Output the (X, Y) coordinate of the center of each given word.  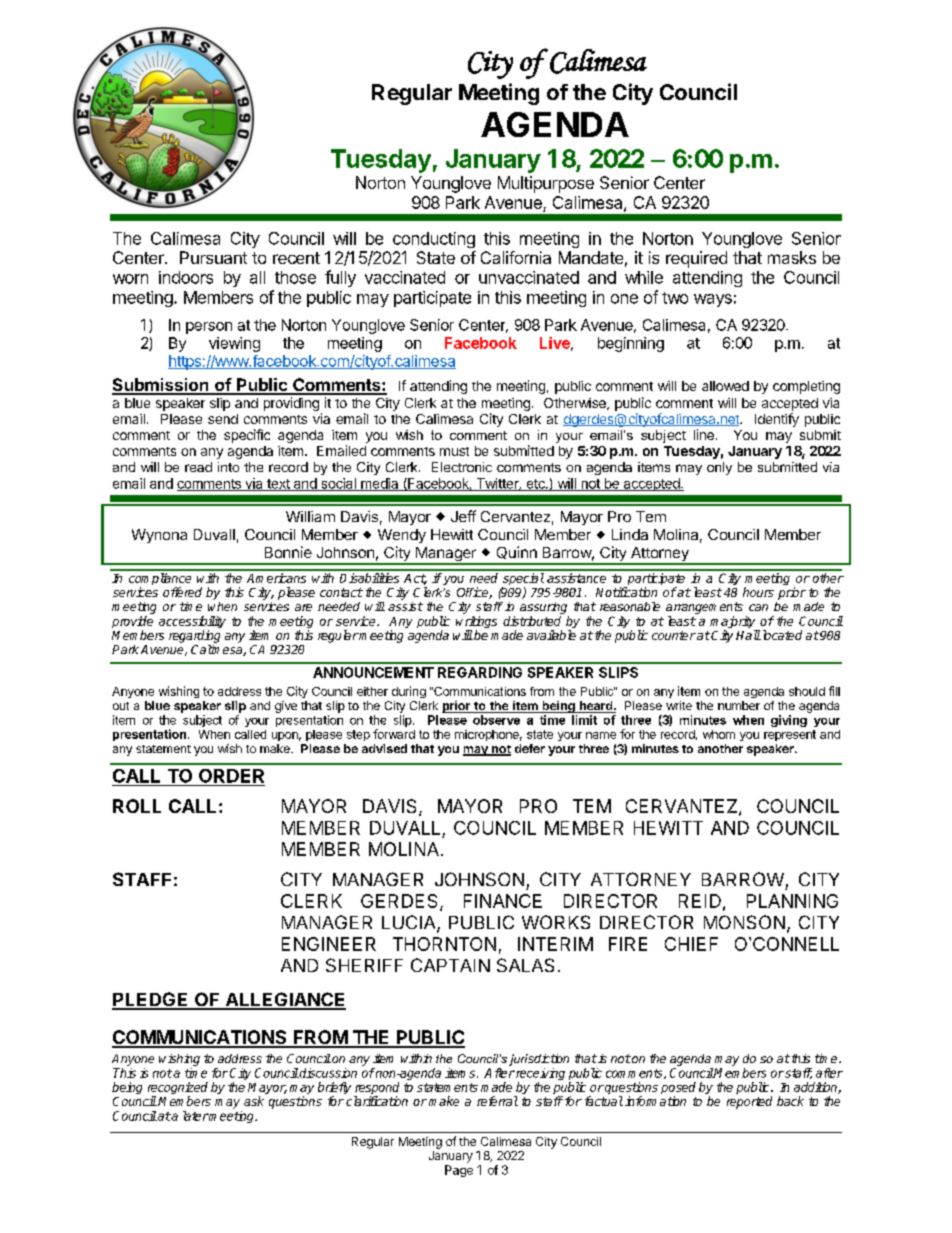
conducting (434, 240)
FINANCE (503, 901)
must (454, 451)
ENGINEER (329, 944)
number (739, 705)
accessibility (192, 623)
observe (496, 720)
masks (792, 257)
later (196, 1116)
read (198, 467)
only (719, 468)
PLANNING (792, 901)
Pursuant (213, 257)
